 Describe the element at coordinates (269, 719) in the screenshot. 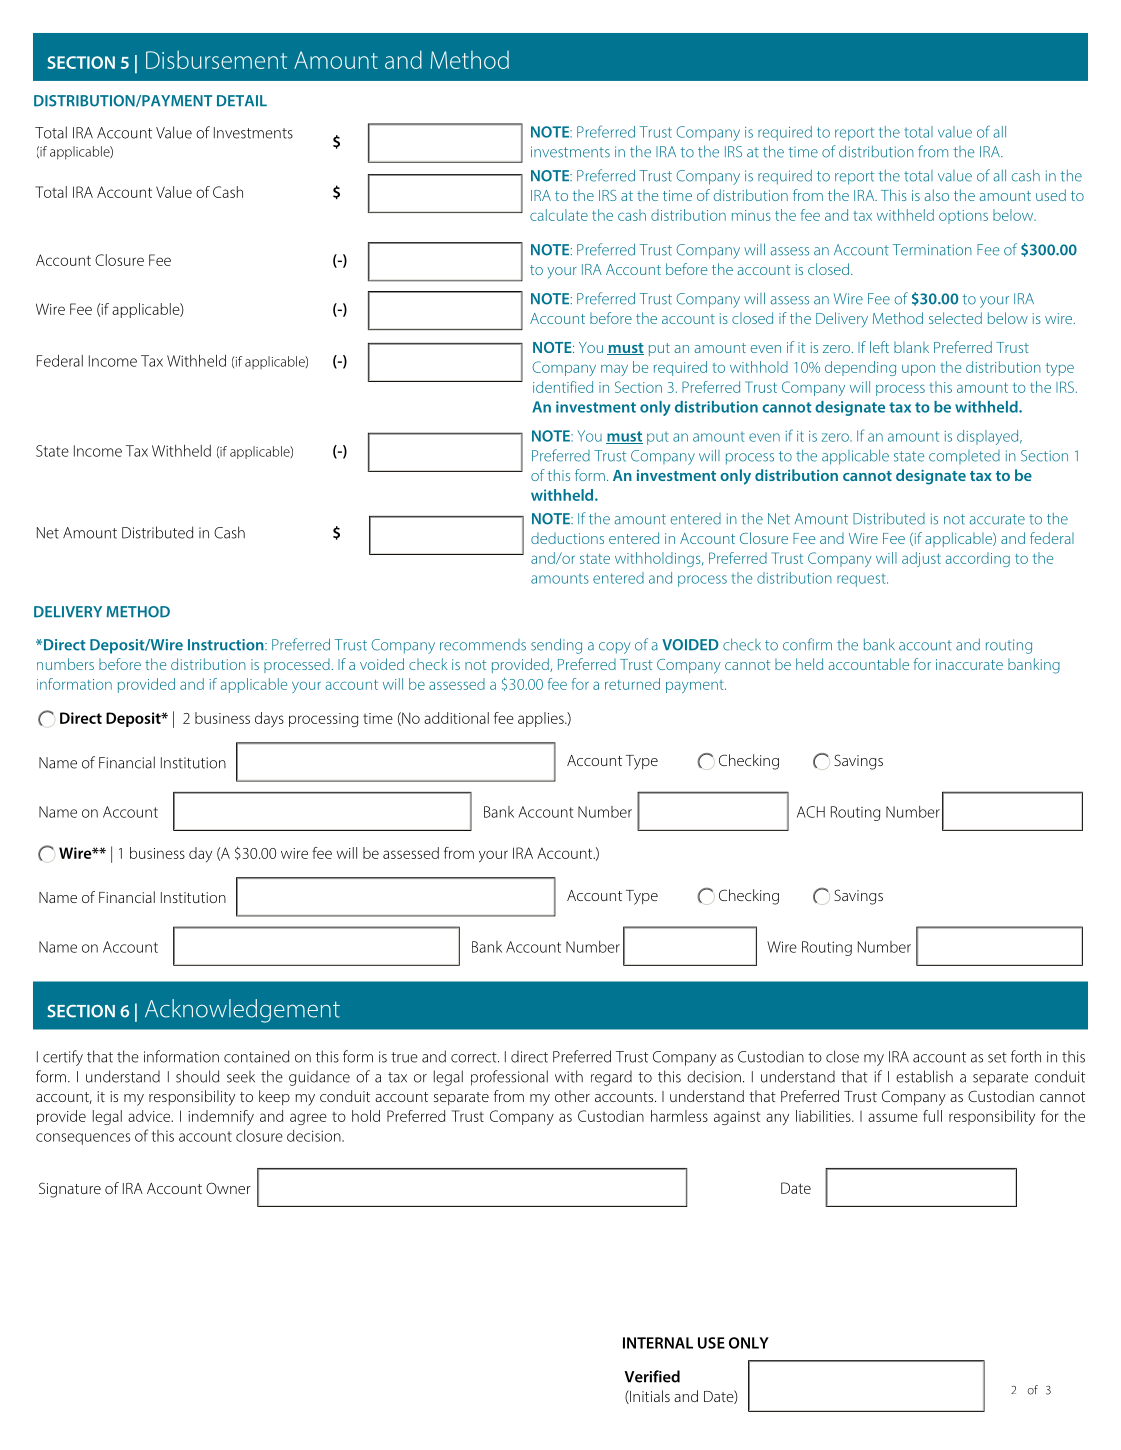

I see `days` at that location.
